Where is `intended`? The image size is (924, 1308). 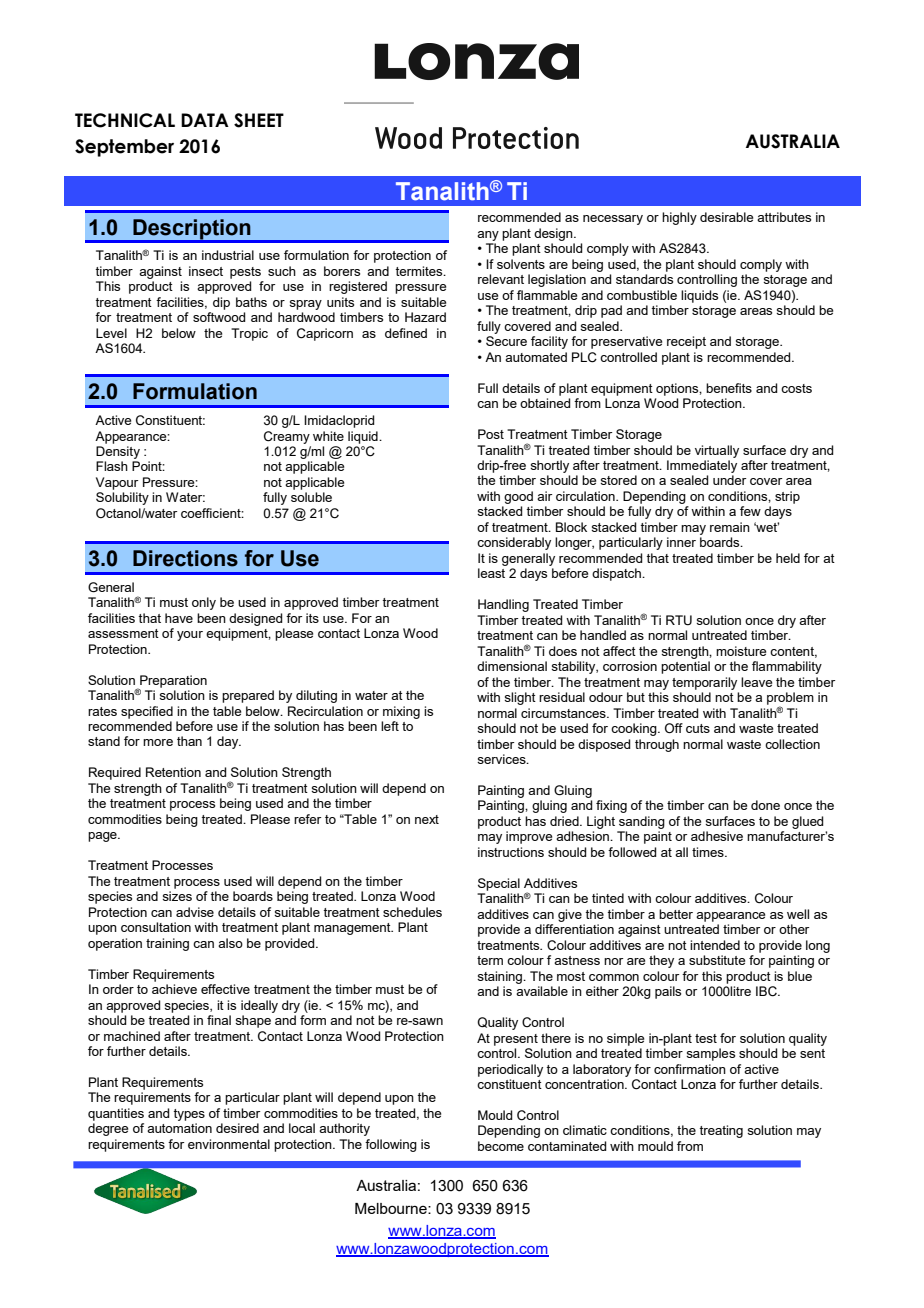
intended is located at coordinates (715, 945).
